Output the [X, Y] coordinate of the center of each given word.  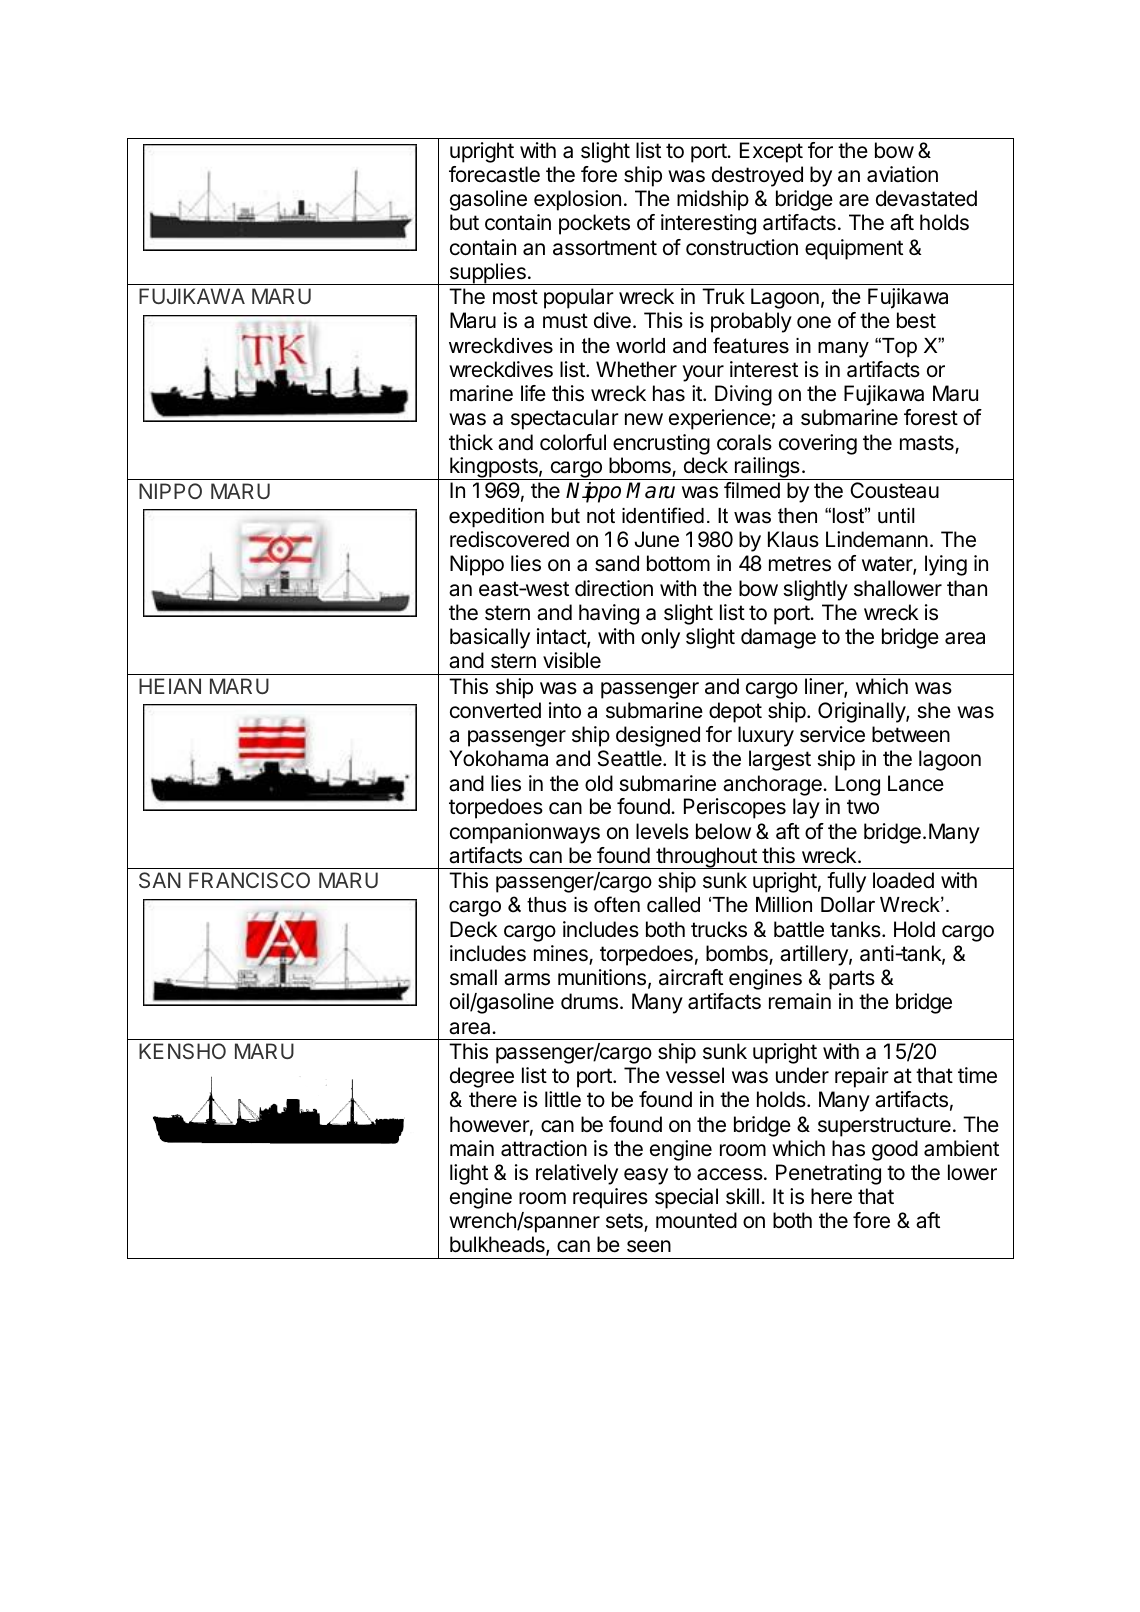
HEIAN [170, 686]
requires [610, 1198]
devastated [926, 198]
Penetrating [828, 1174]
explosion [577, 200]
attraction [544, 1148]
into [565, 710]
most [515, 297]
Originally [862, 712]
